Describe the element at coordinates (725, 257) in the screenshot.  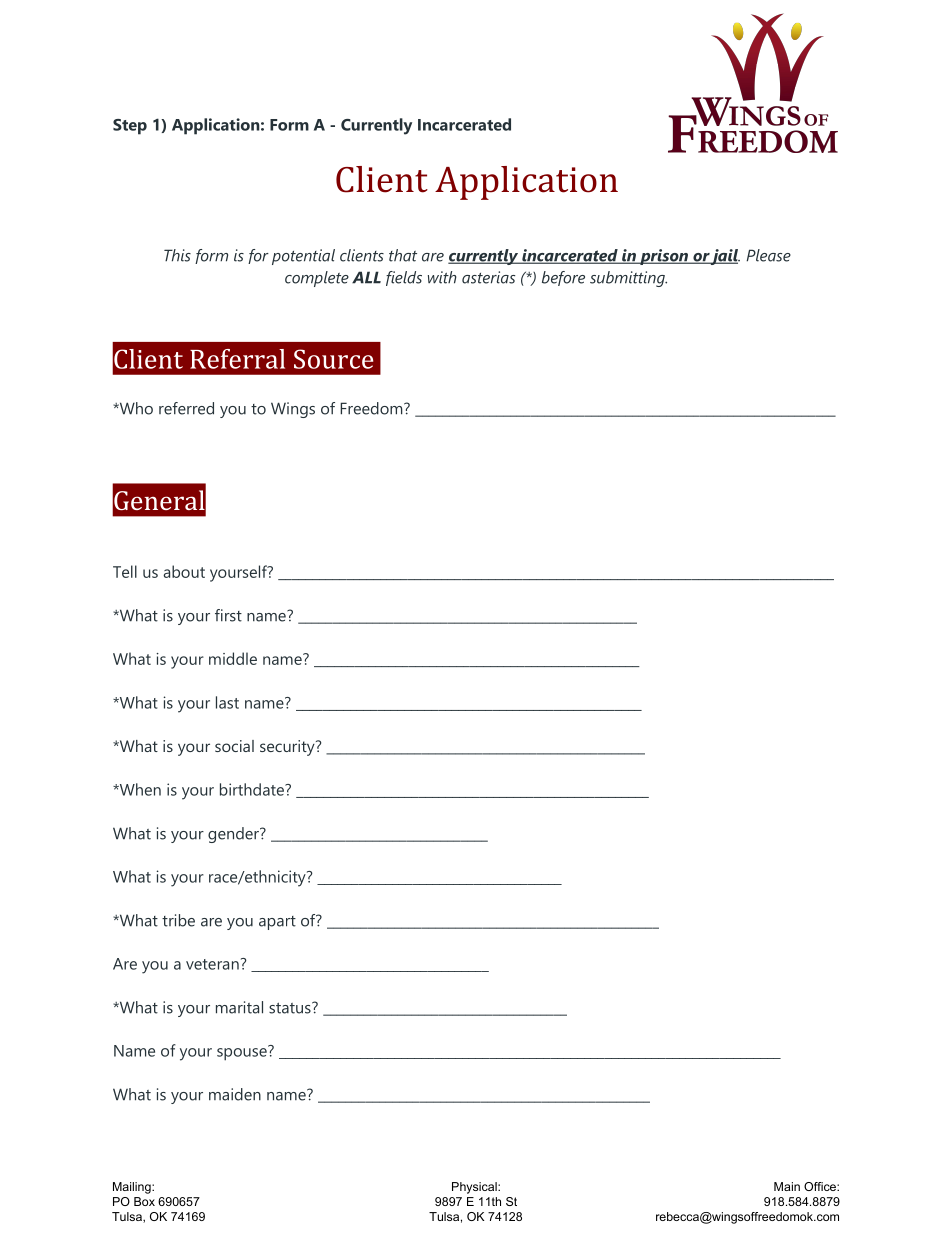
I see `jail` at that location.
